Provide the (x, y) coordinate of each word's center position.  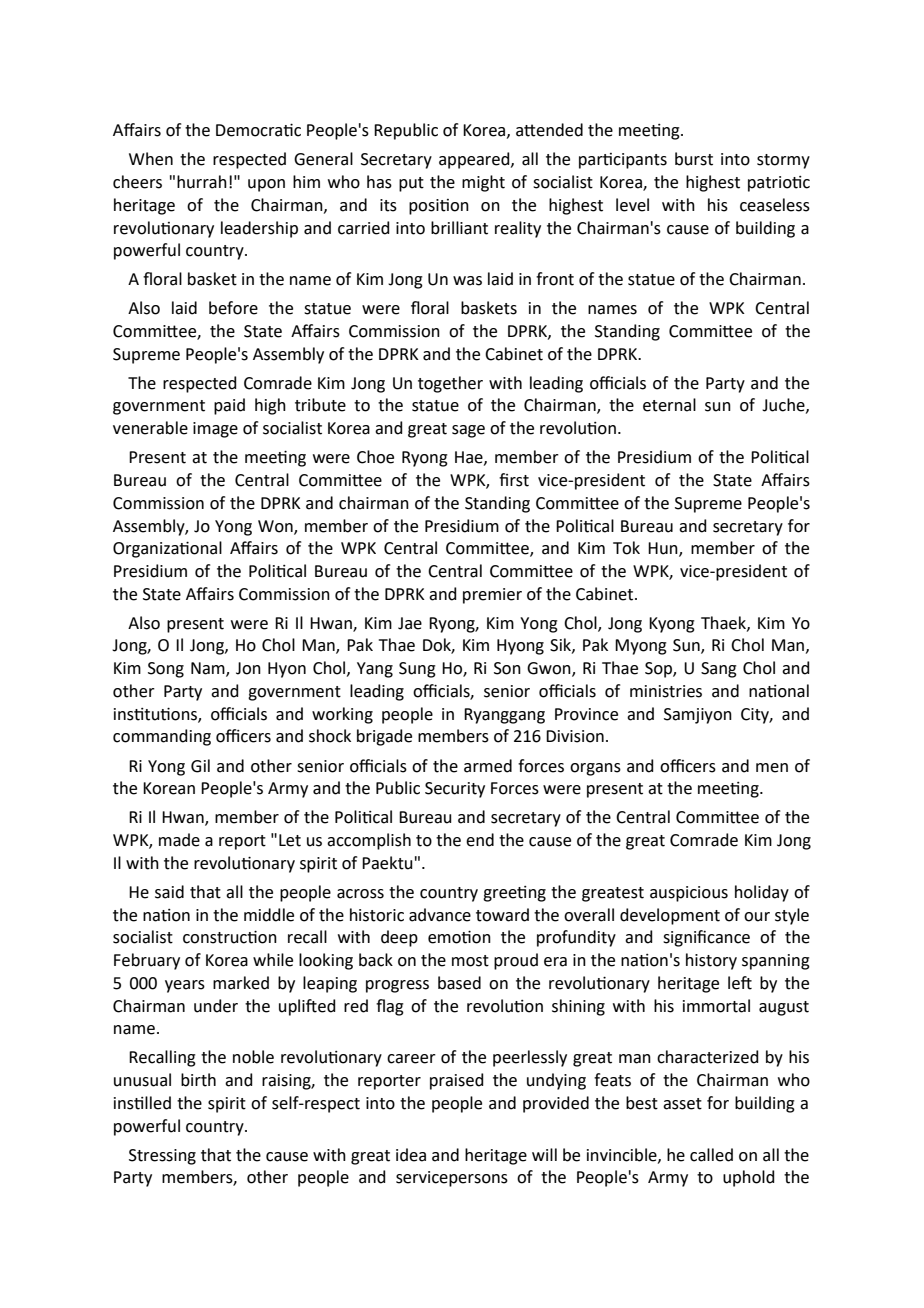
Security (455, 790)
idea (411, 1155)
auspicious (689, 894)
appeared (475, 160)
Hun (664, 549)
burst (694, 159)
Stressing (162, 1157)
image (215, 430)
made (179, 840)
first (514, 480)
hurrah (202, 182)
